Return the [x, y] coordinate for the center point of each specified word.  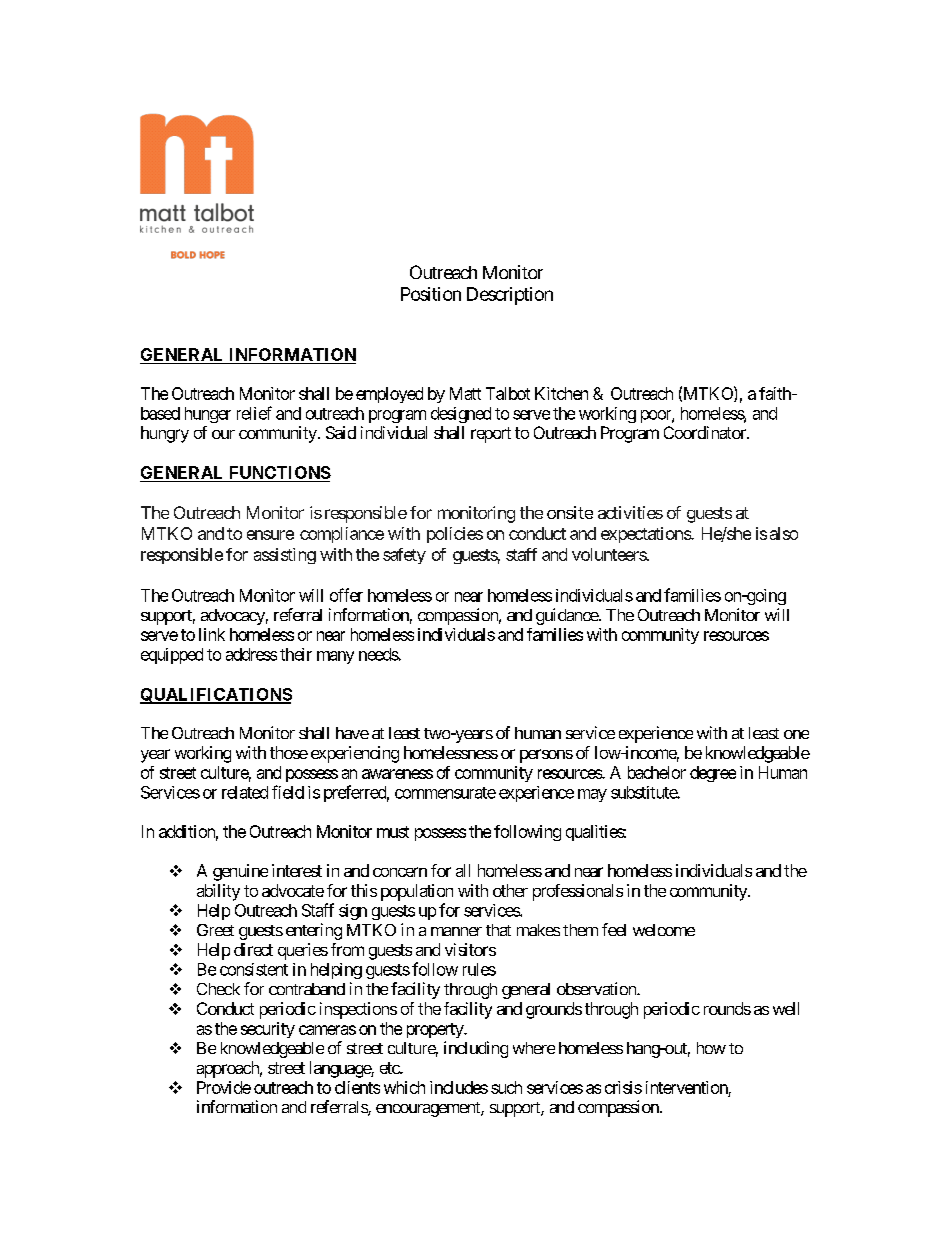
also [784, 533]
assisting [285, 556]
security [268, 1030]
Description [510, 296]
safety [404, 556]
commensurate [445, 793]
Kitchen [561, 393]
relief [254, 413]
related [245, 792]
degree [713, 774]
